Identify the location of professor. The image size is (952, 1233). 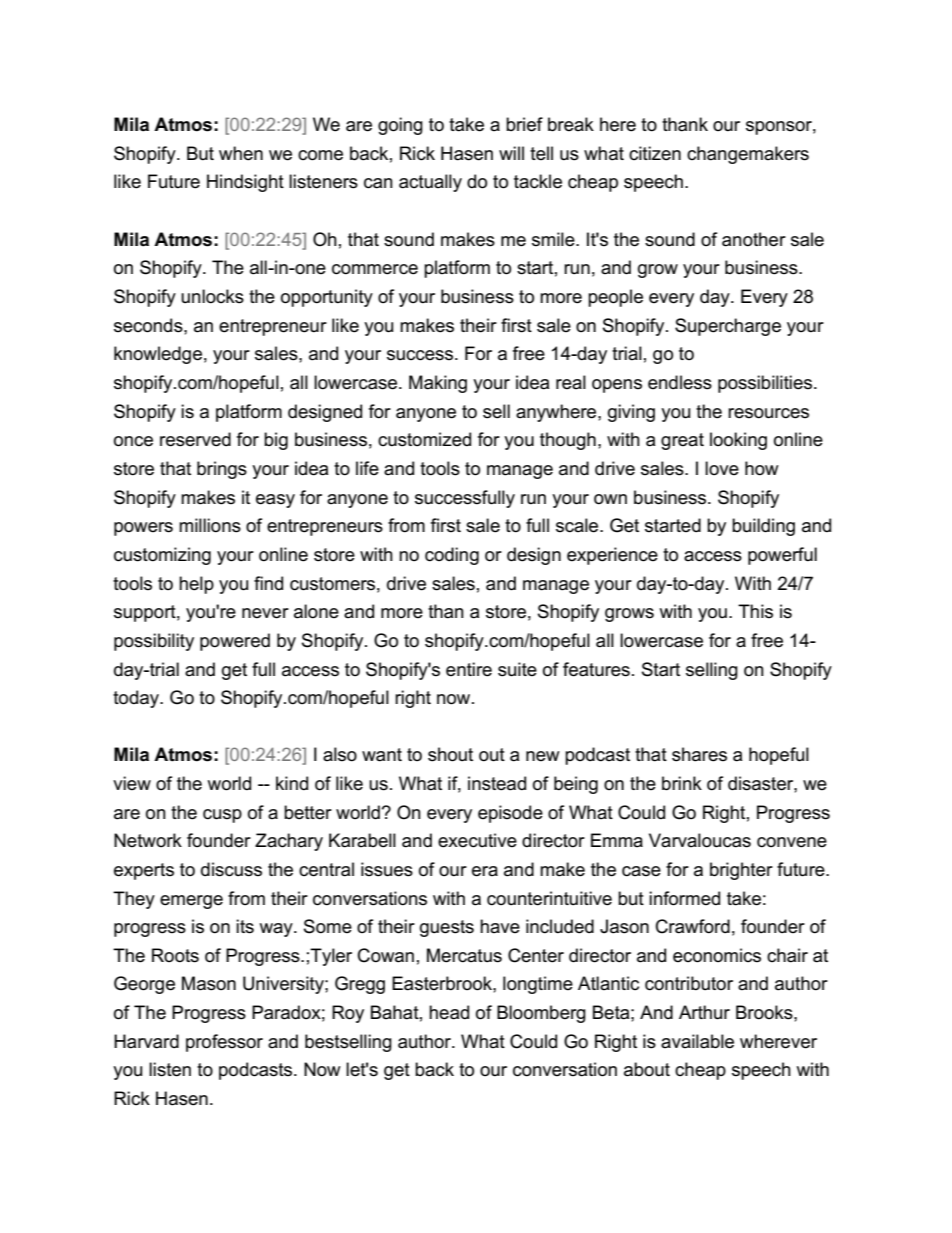
(224, 1043).
